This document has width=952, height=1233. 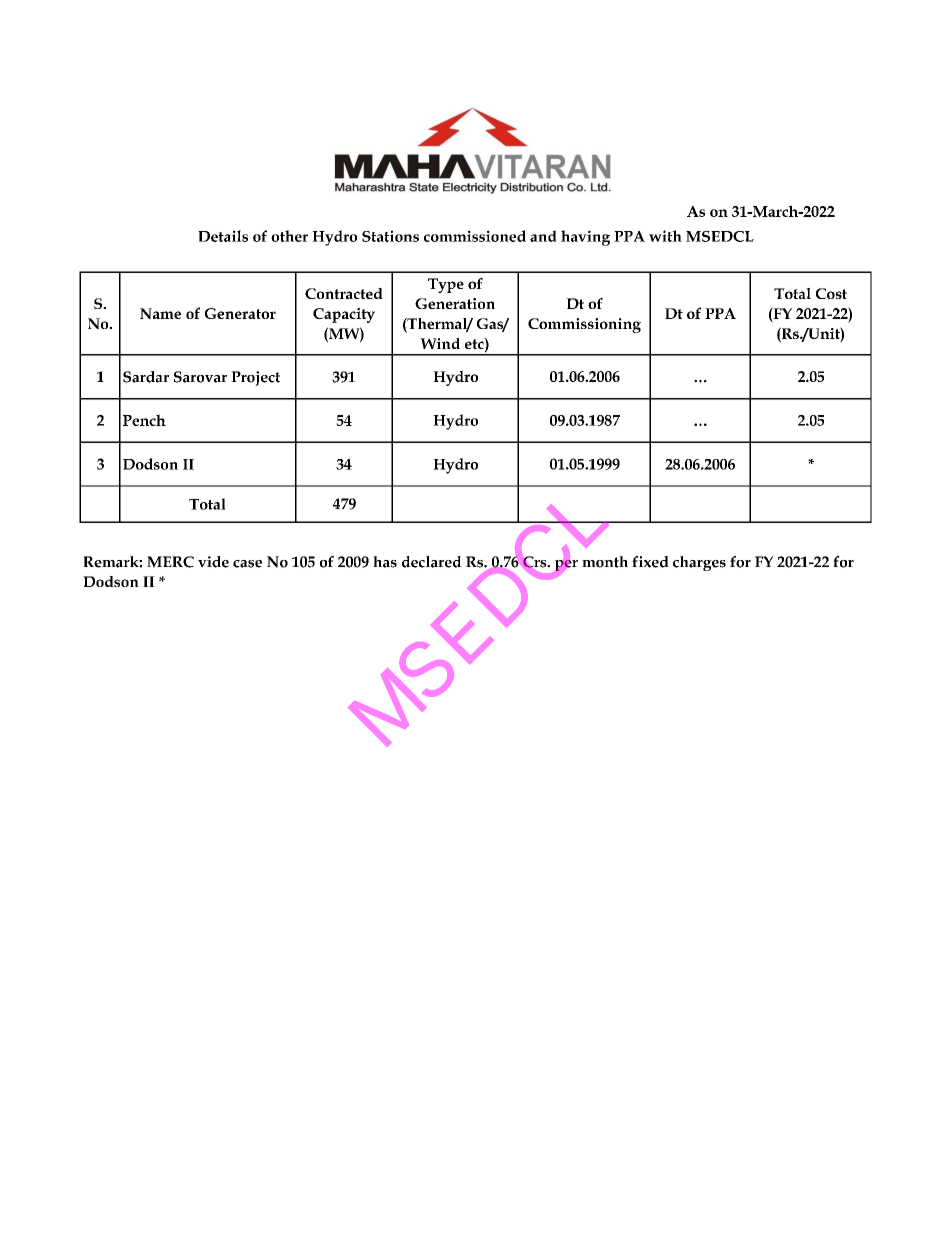 I want to click on charges, so click(x=699, y=563).
